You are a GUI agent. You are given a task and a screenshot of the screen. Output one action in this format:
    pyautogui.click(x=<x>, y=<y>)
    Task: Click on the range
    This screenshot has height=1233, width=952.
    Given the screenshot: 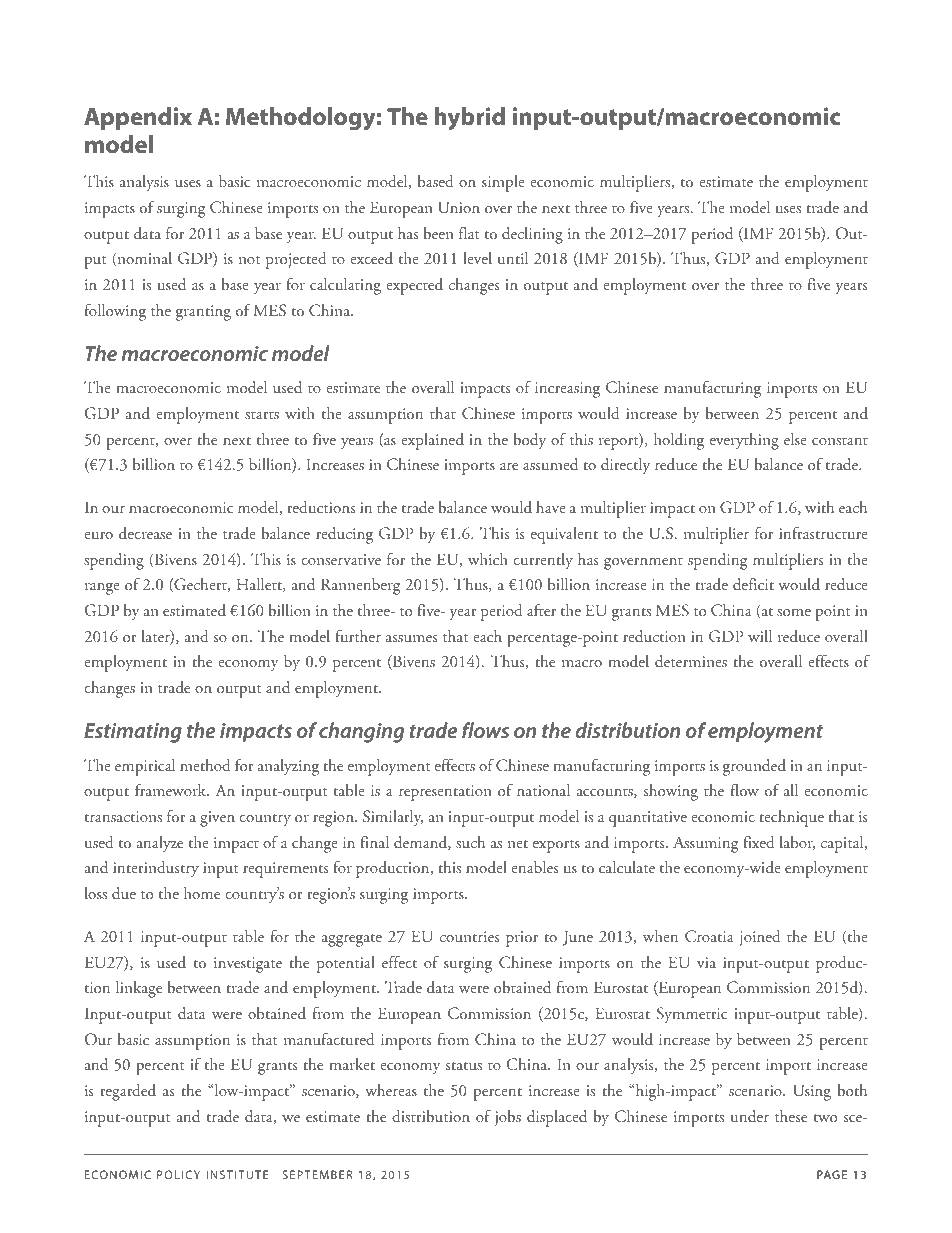 What is the action you would take?
    pyautogui.click(x=102, y=589)
